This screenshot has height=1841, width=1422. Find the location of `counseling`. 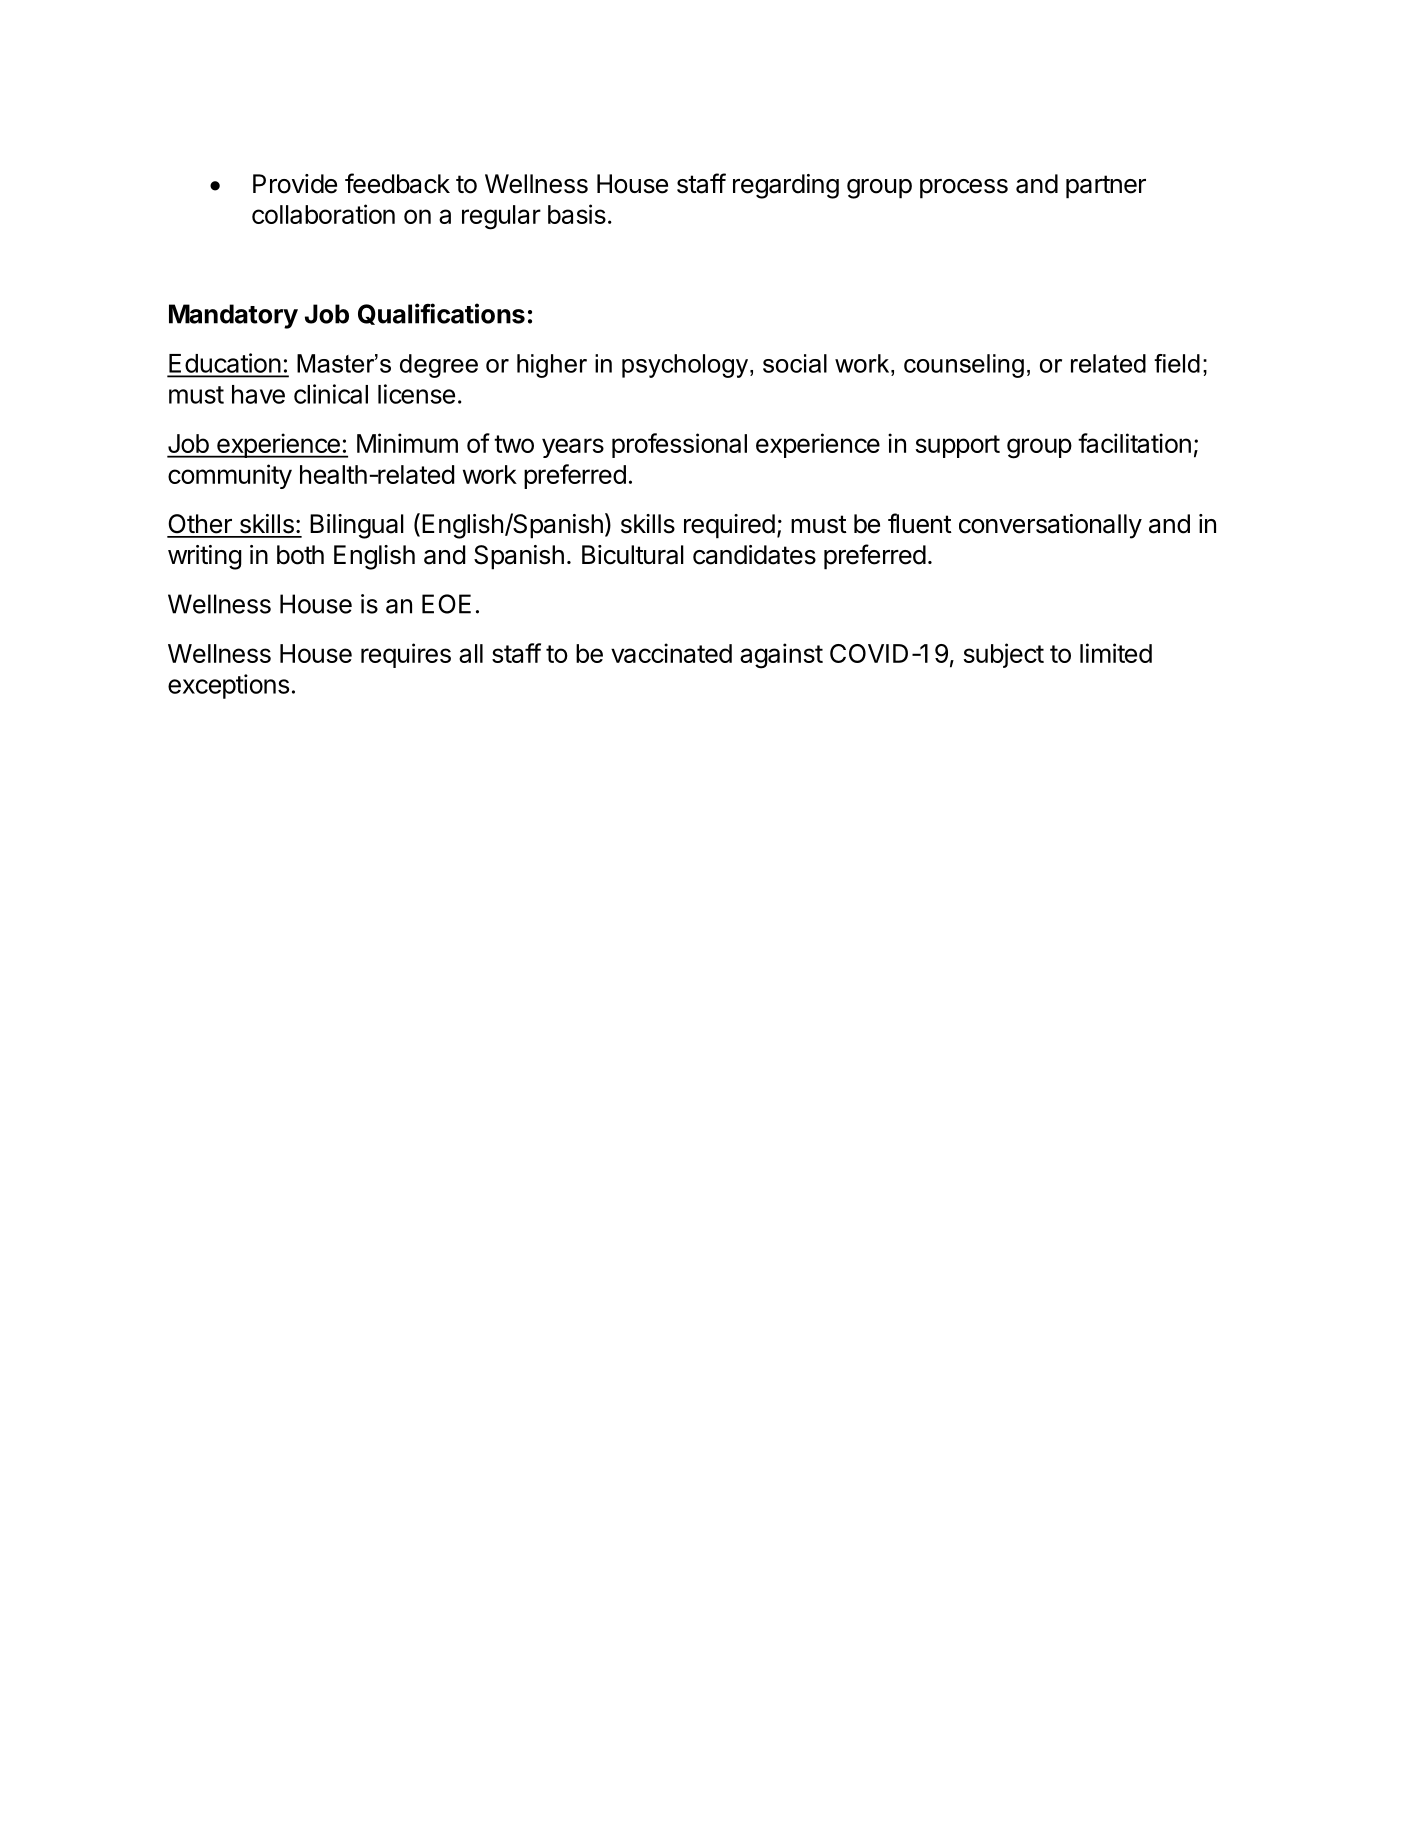

counseling is located at coordinates (964, 366).
